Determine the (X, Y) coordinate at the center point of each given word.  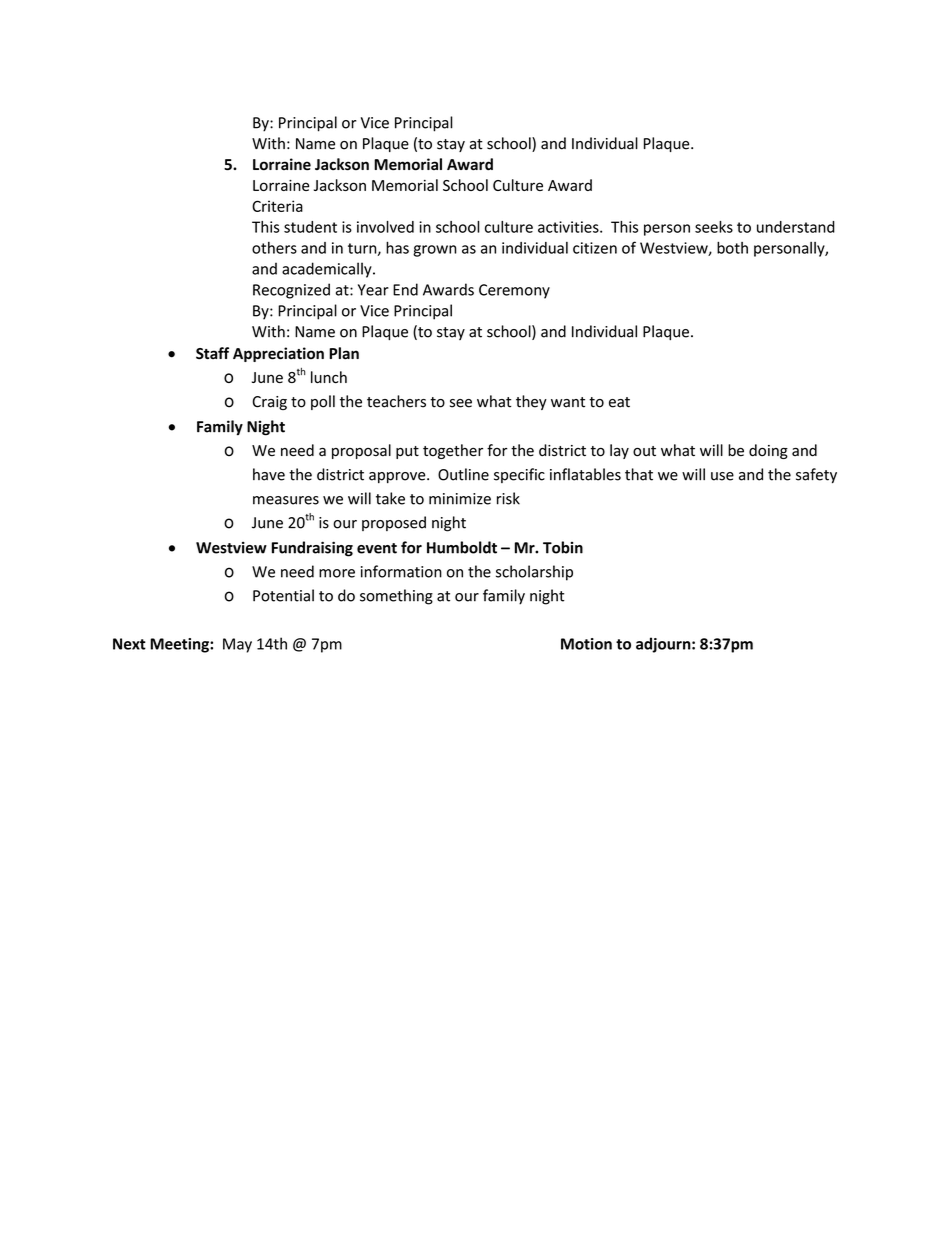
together (453, 451)
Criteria (277, 206)
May (237, 645)
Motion (586, 644)
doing (768, 451)
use (722, 476)
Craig (269, 403)
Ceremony (514, 291)
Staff (212, 353)
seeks (714, 227)
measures (286, 500)
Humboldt (462, 547)
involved (385, 227)
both (732, 247)
